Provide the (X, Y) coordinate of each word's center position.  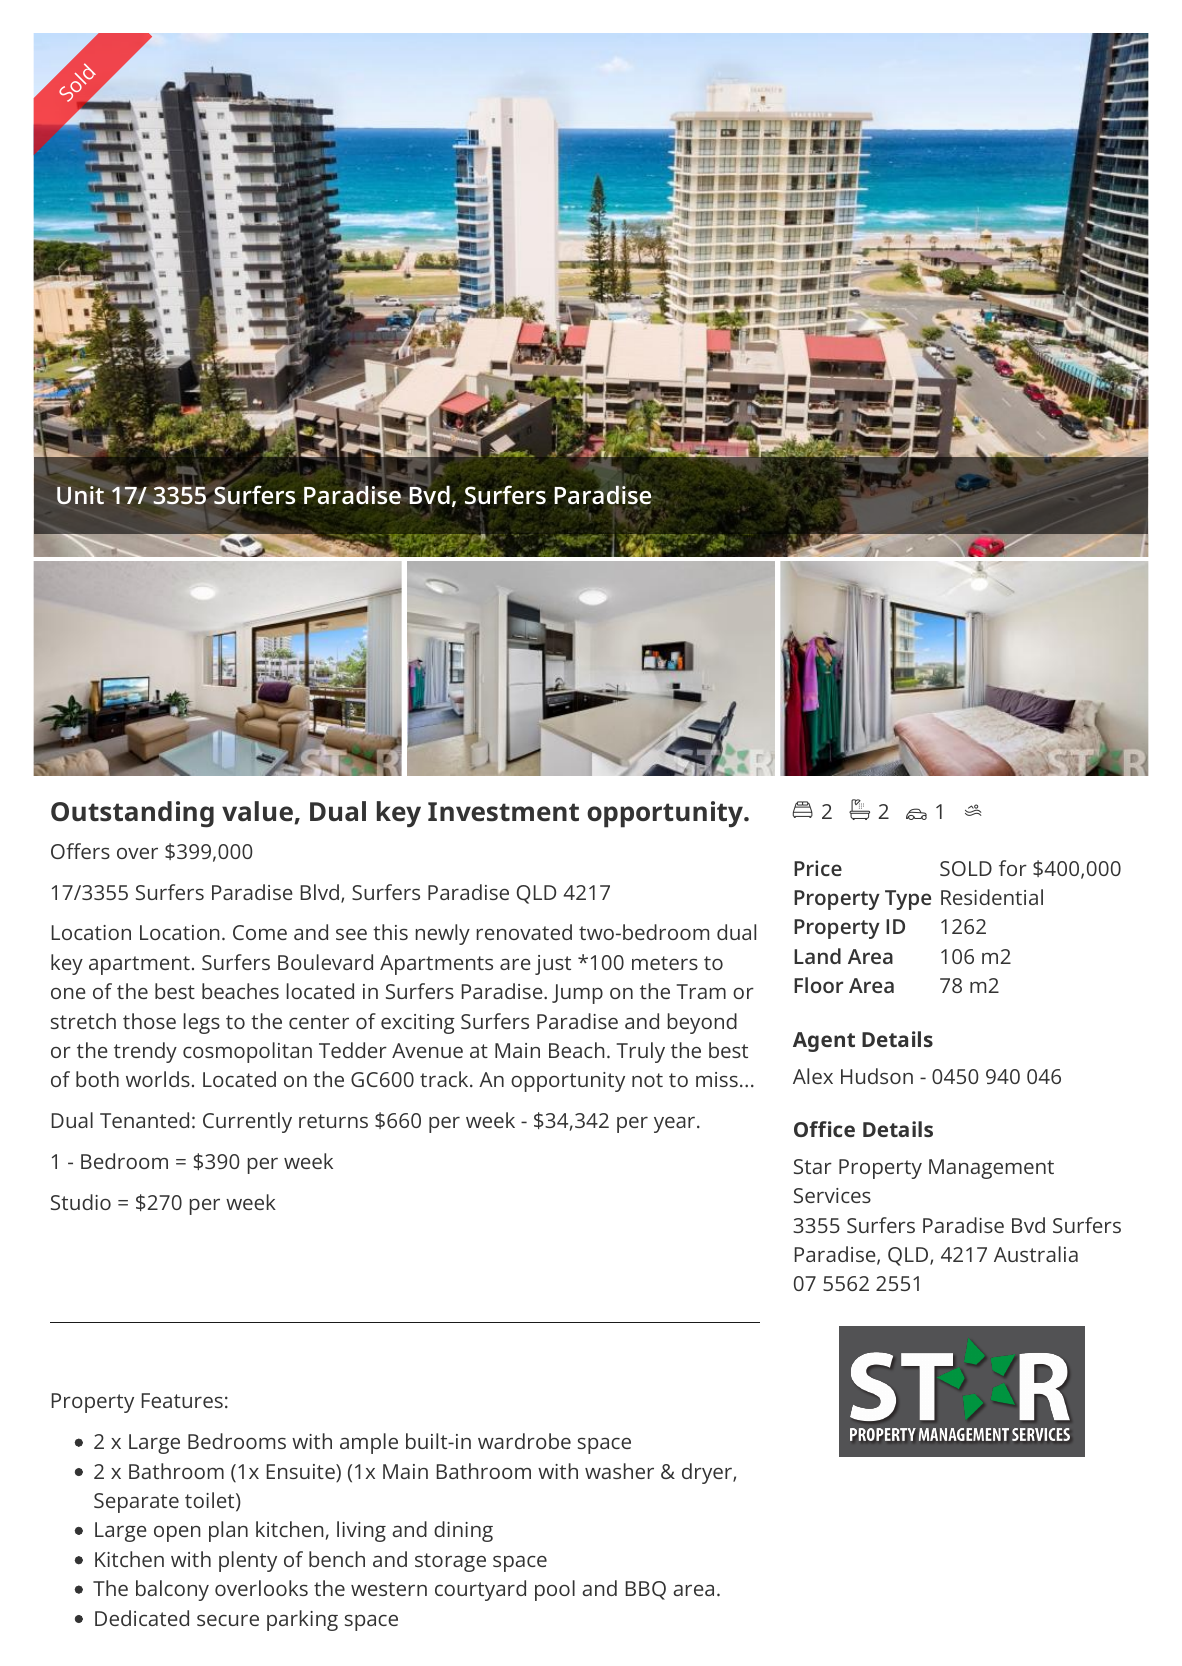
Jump (577, 994)
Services (832, 1195)
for (1013, 868)
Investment (503, 812)
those (149, 1021)
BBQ (646, 1590)
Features (182, 1400)
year (676, 1124)
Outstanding (132, 814)
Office (824, 1129)
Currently (247, 1122)
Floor (818, 985)
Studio (81, 1202)
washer (619, 1471)
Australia (1036, 1254)
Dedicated (142, 1618)
